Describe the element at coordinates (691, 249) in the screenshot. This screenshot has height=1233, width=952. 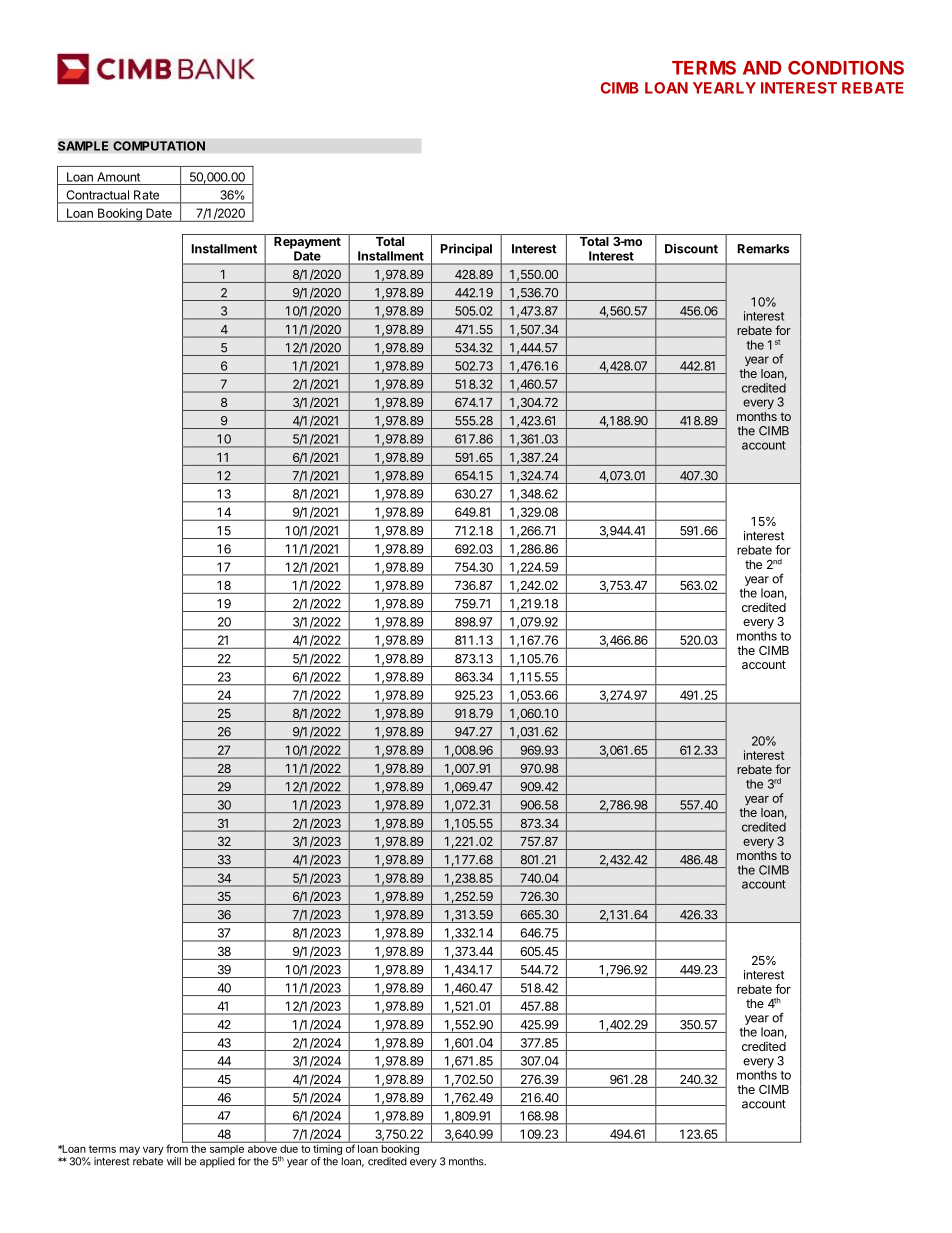
I see `Discount` at that location.
